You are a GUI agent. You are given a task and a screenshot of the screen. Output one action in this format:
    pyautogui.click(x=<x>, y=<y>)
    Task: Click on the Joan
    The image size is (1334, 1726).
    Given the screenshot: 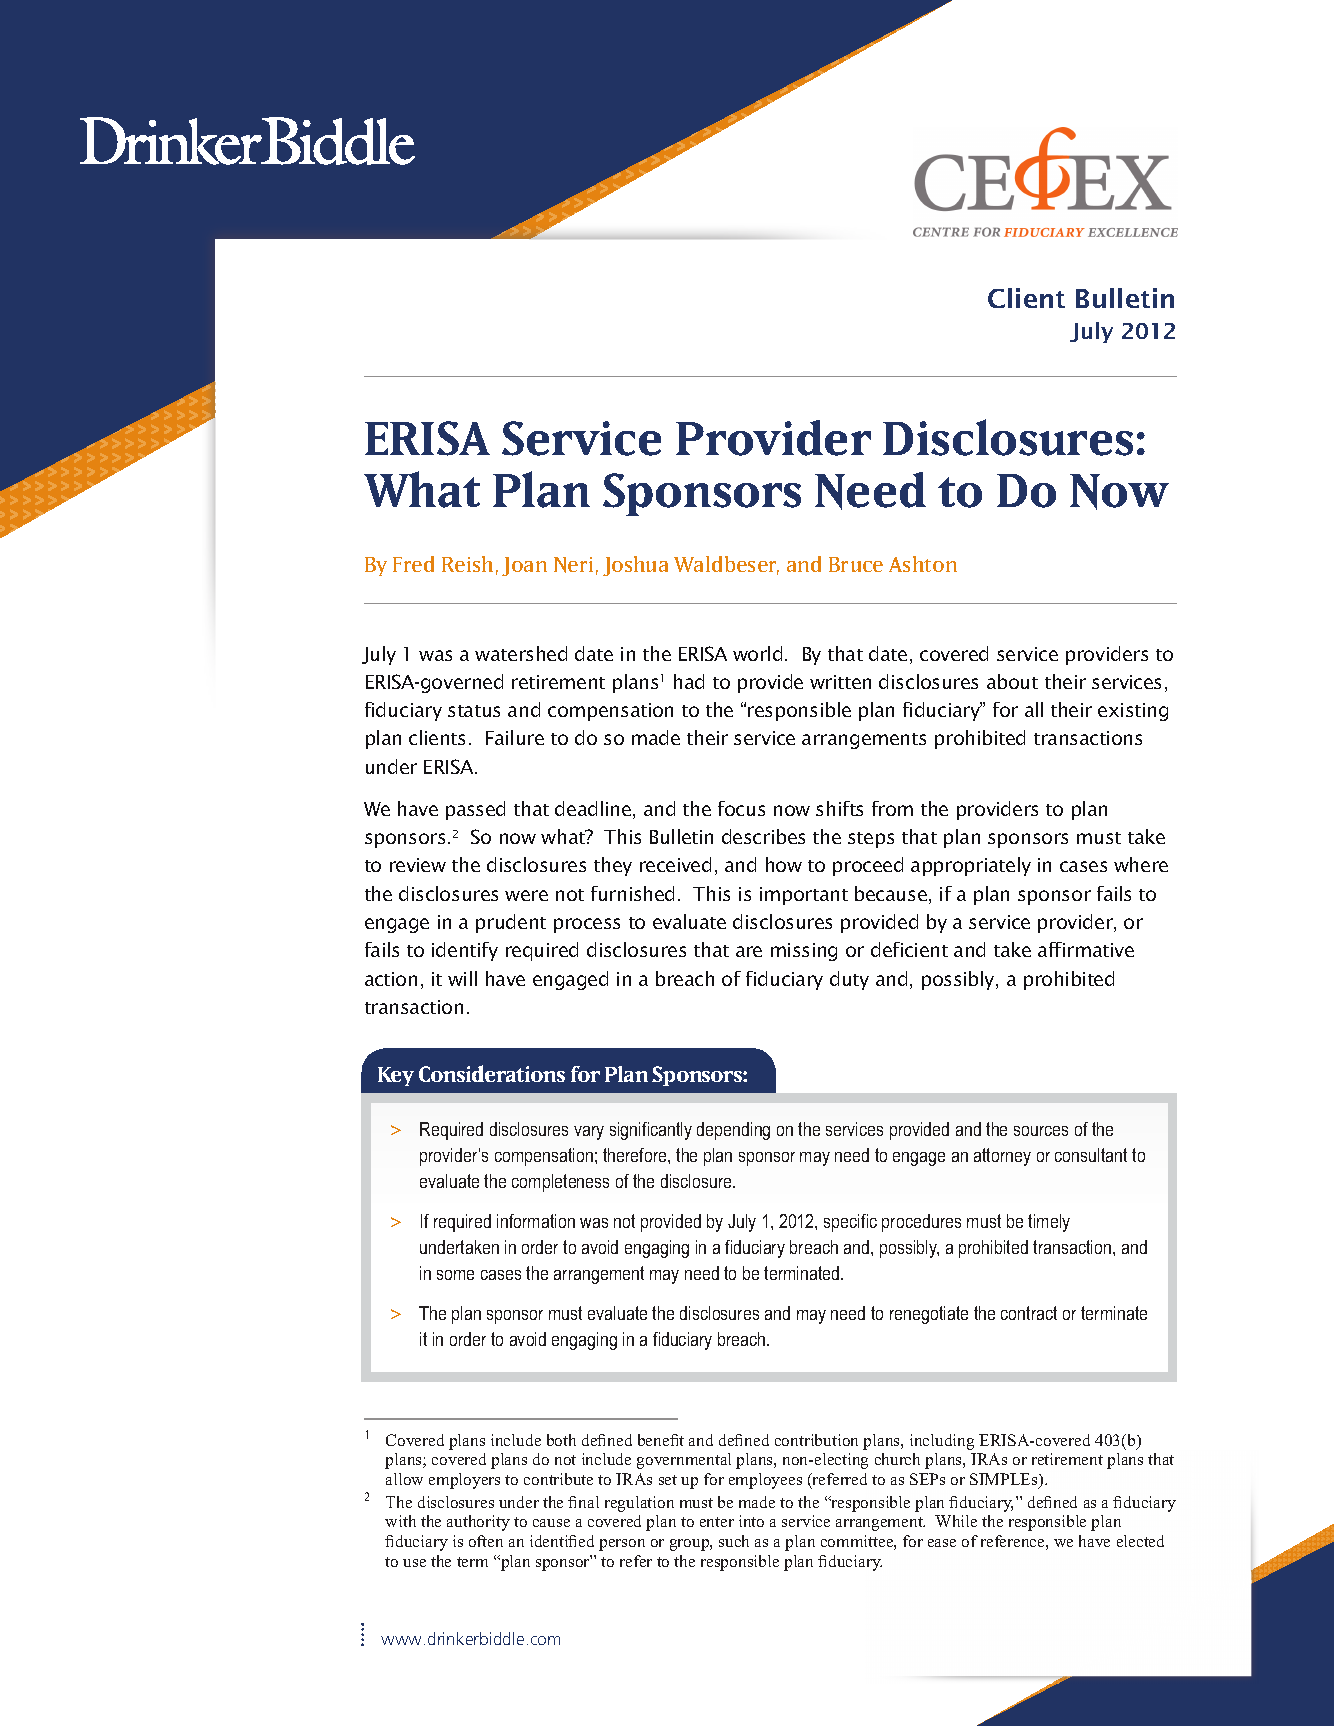 What is the action you would take?
    pyautogui.click(x=524, y=566)
